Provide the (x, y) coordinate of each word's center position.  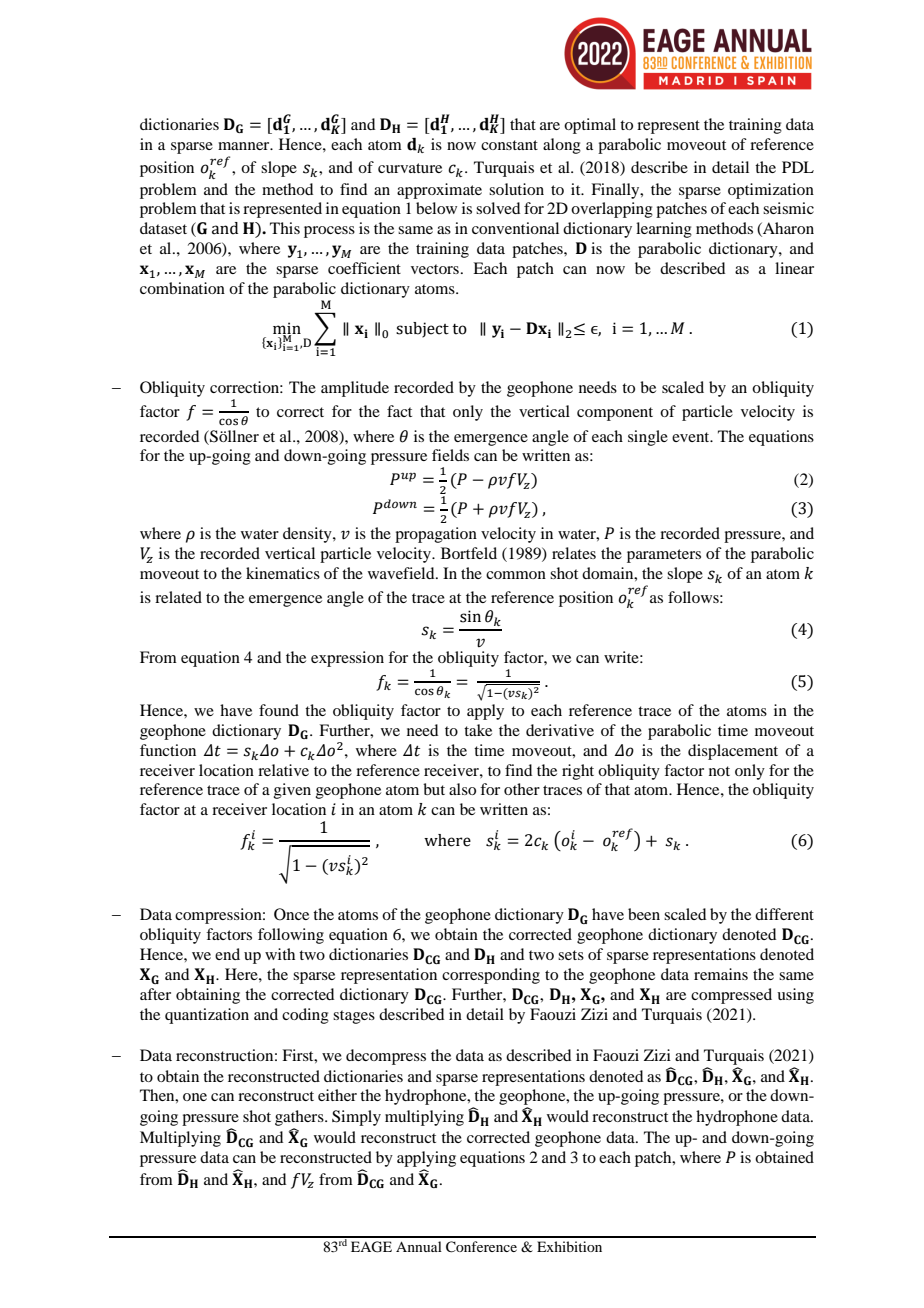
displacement (733, 752)
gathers (300, 1119)
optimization (771, 191)
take (478, 730)
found (279, 710)
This (285, 228)
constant (509, 145)
